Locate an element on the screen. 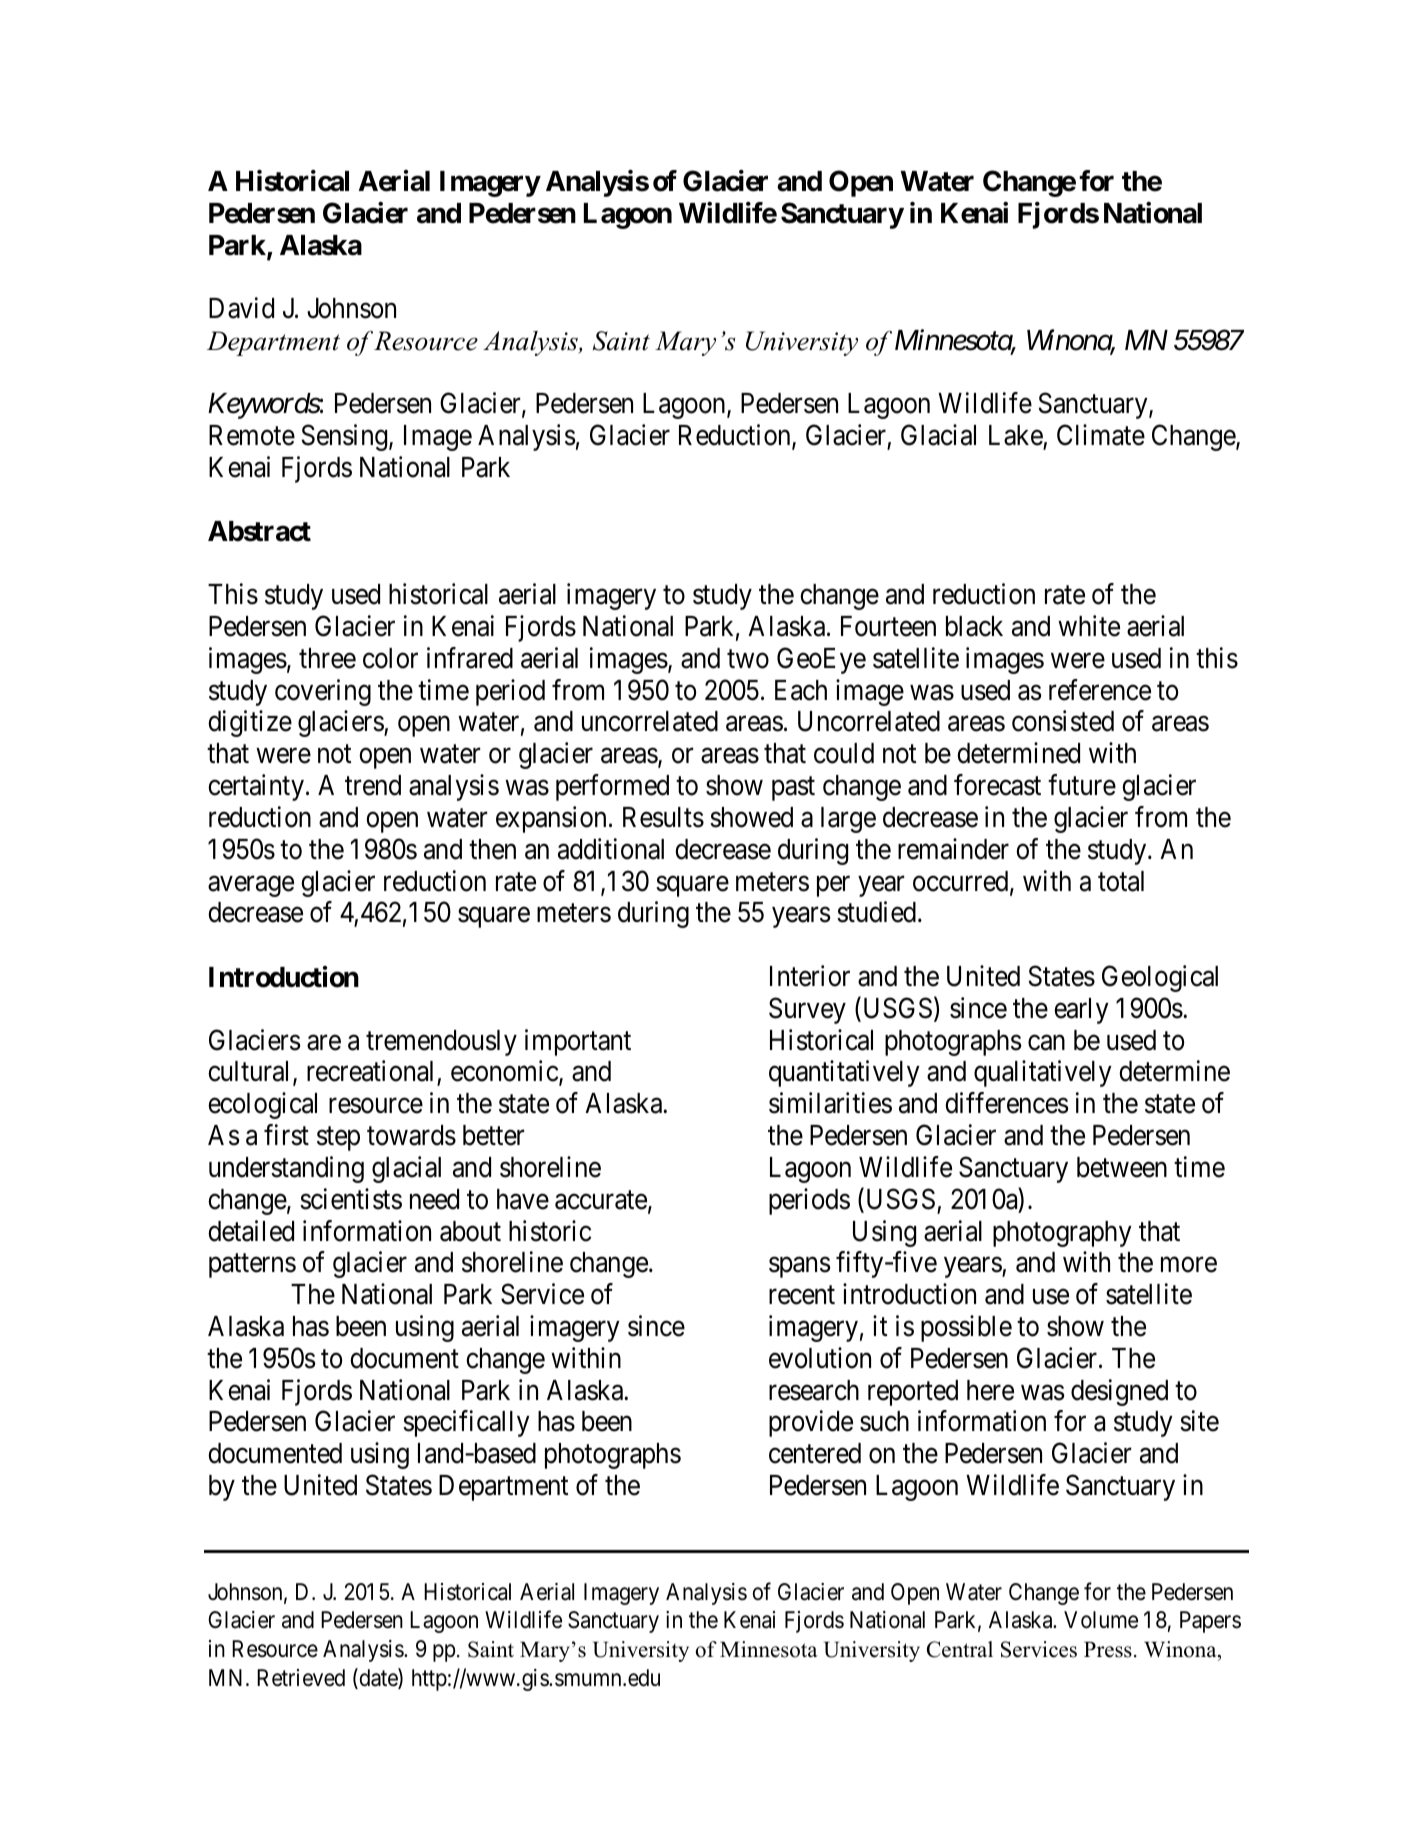 This screenshot has width=1411, height=1826. white is located at coordinates (1089, 626).
